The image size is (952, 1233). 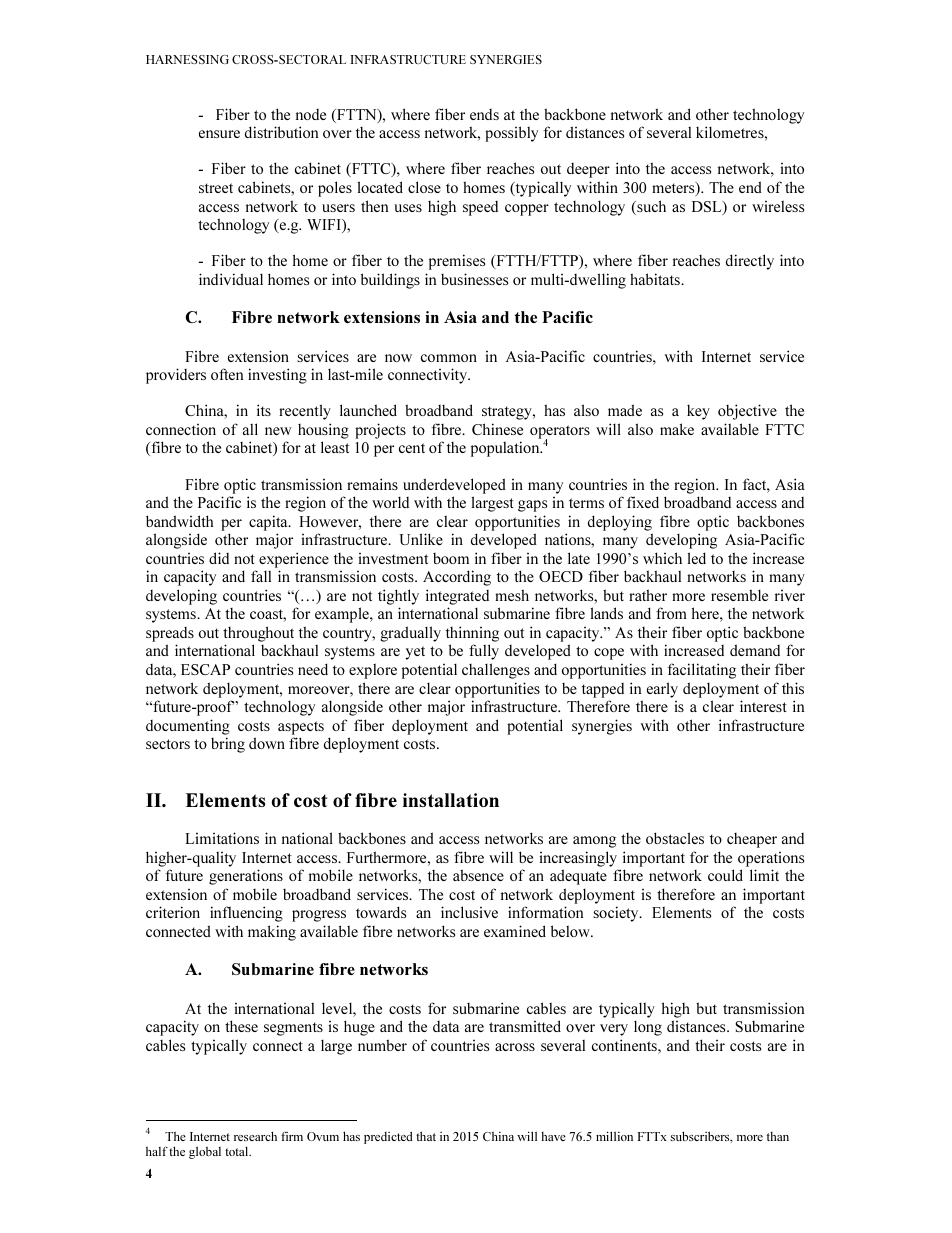 I want to click on bring, so click(x=228, y=745).
